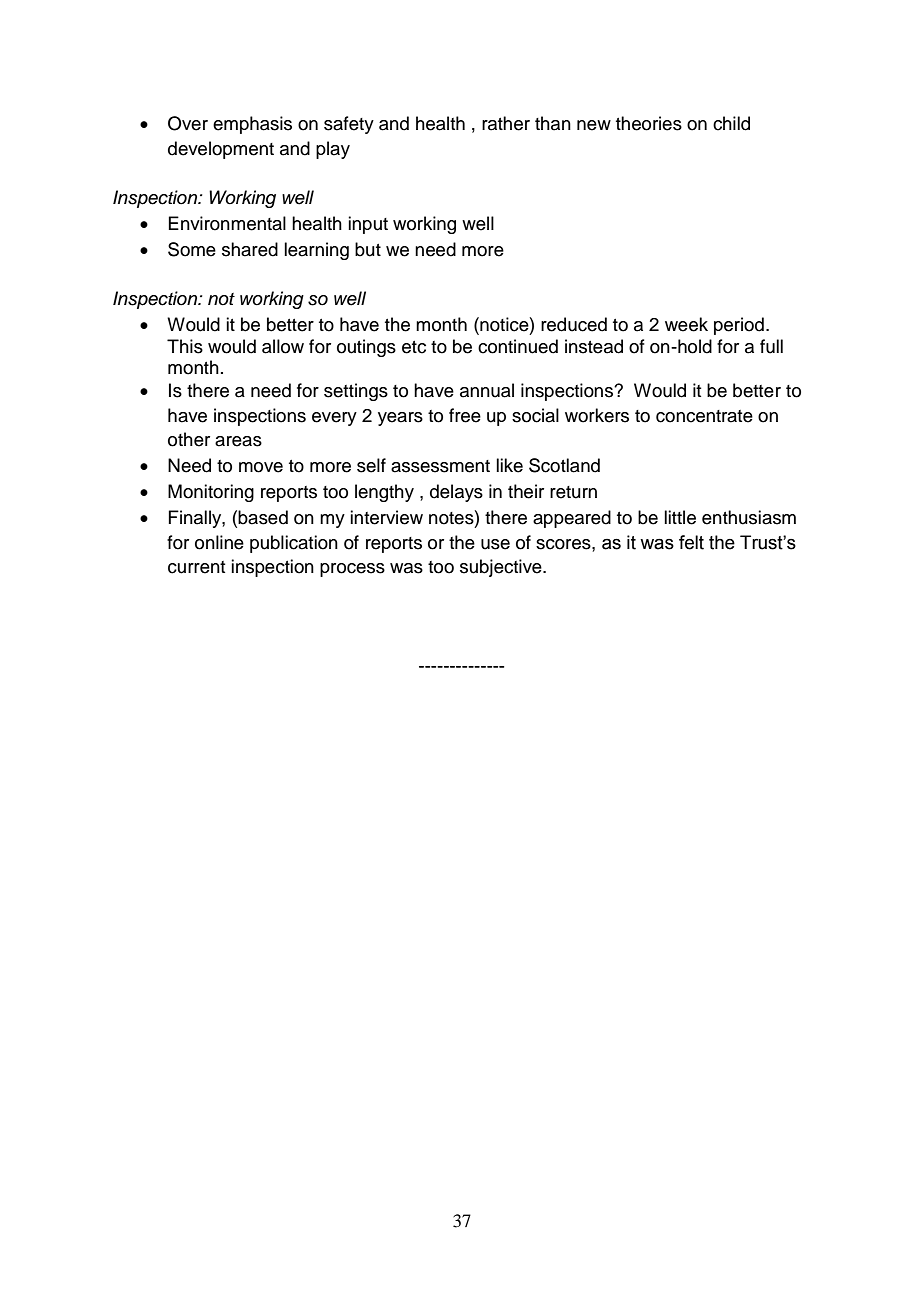 This screenshot has height=1308, width=924. What do you see at coordinates (238, 441) in the screenshot?
I see `areas` at bounding box center [238, 441].
